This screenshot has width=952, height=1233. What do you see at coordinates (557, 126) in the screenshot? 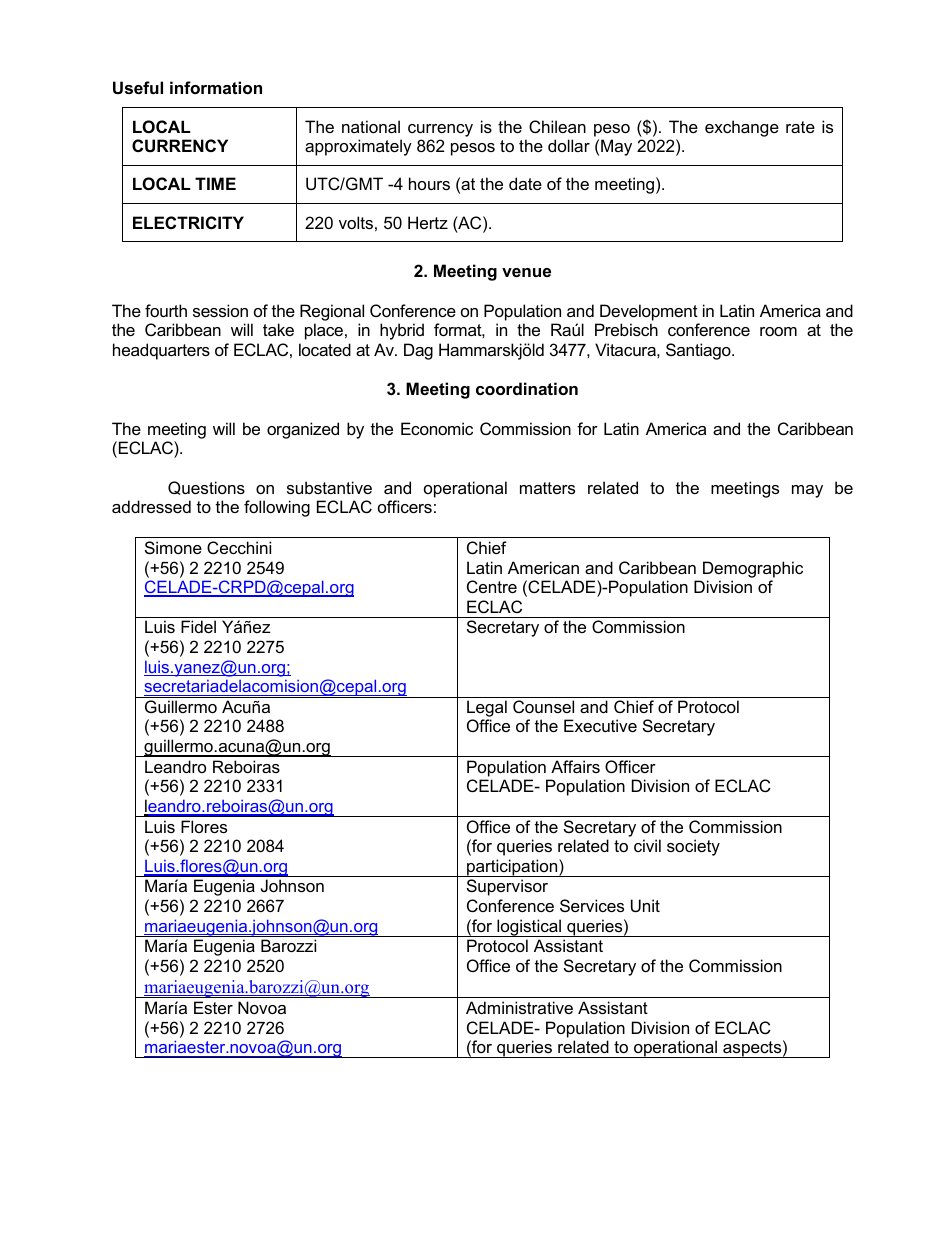
I see `Chilean` at bounding box center [557, 126].
